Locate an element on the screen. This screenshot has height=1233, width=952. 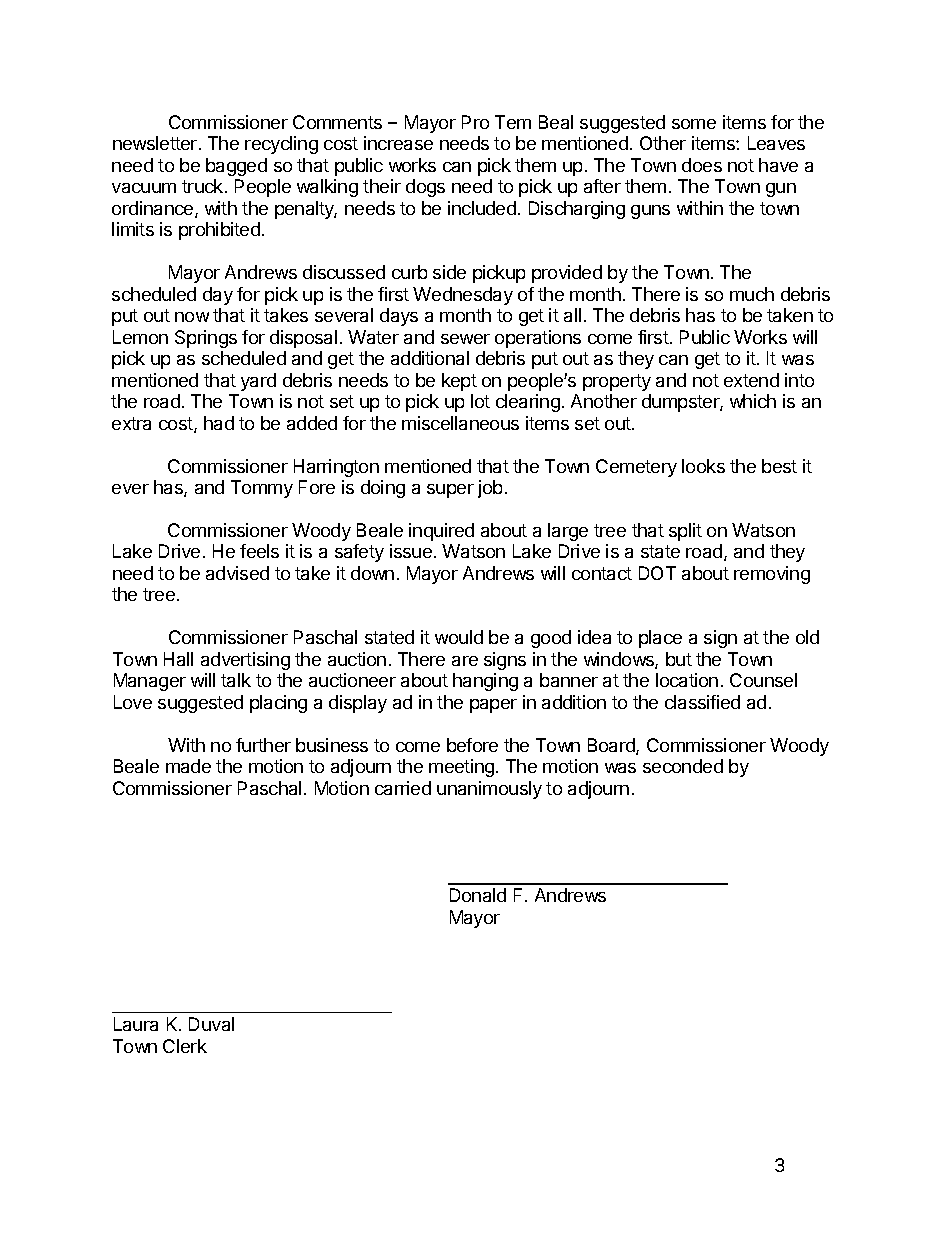
talk is located at coordinates (236, 680).
